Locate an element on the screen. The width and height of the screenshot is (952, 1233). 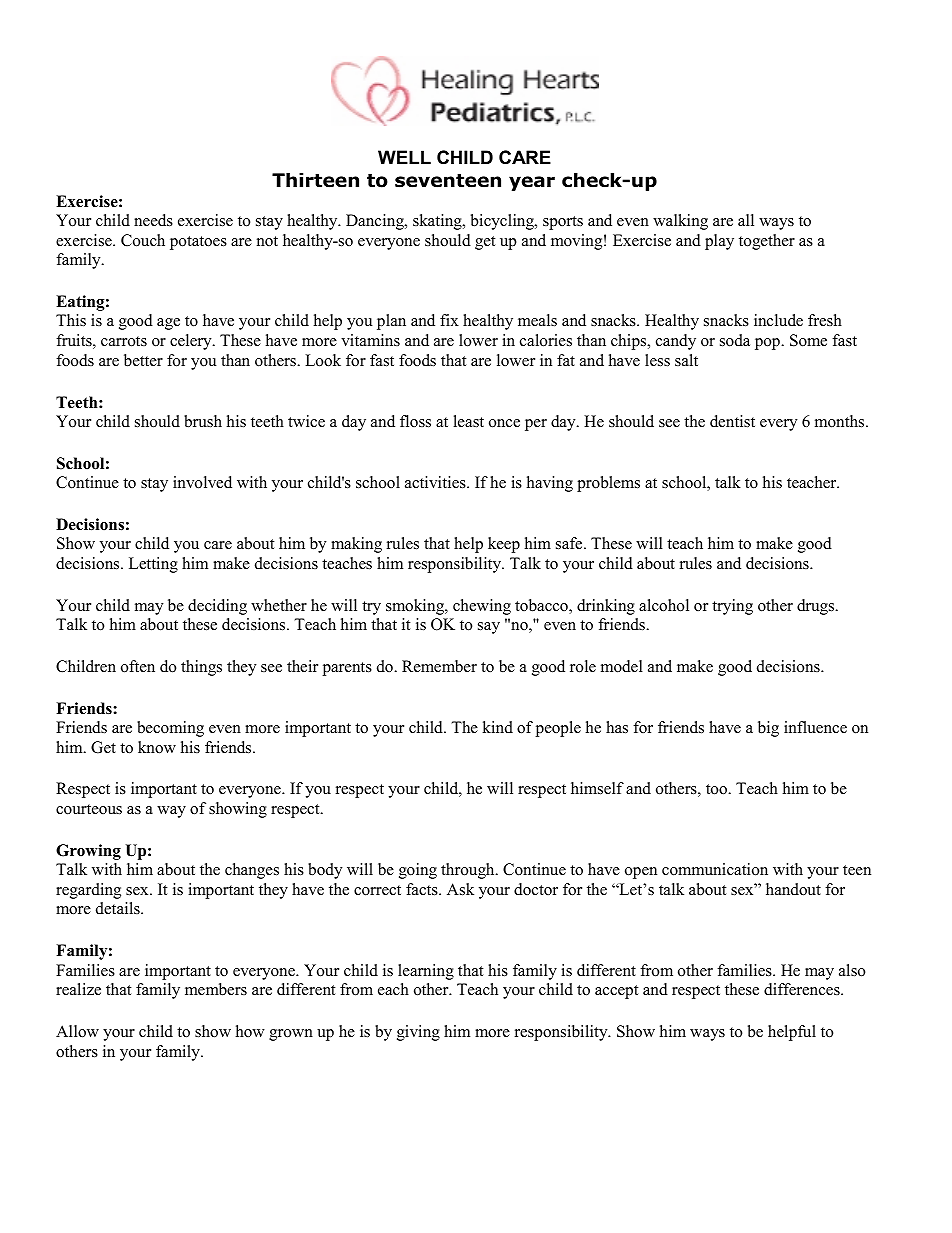
kind is located at coordinates (497, 727).
